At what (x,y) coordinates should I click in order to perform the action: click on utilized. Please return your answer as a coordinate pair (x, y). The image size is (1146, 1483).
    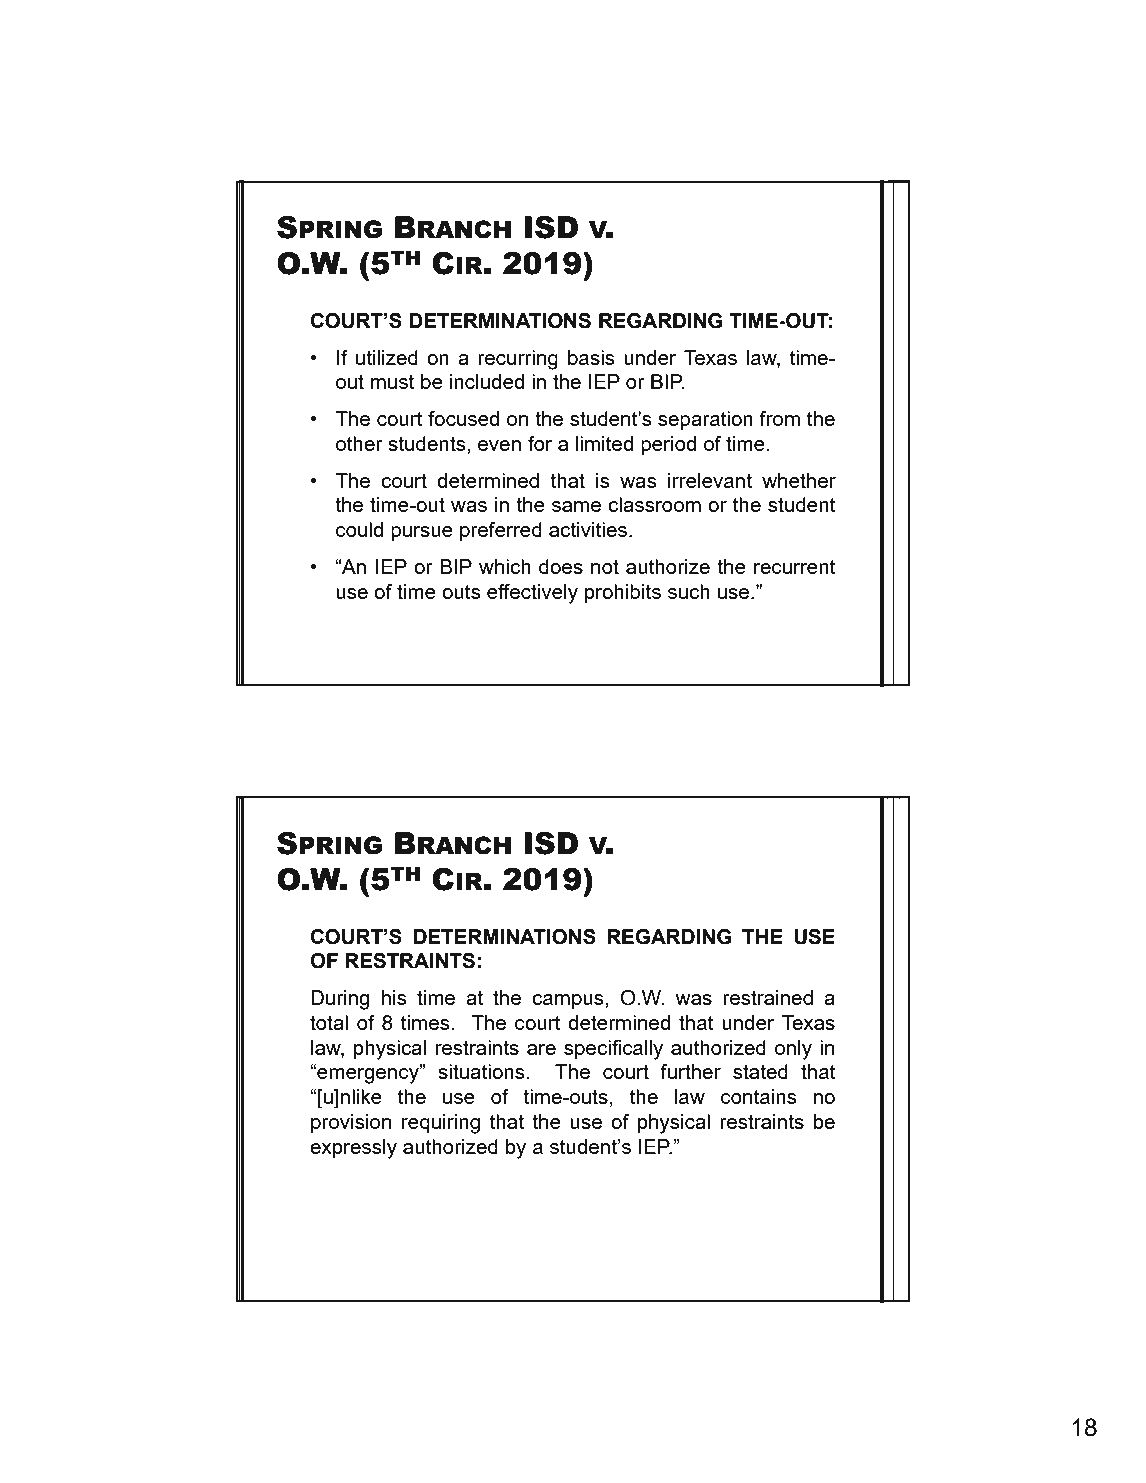
    Looking at the image, I should click on (387, 357).
